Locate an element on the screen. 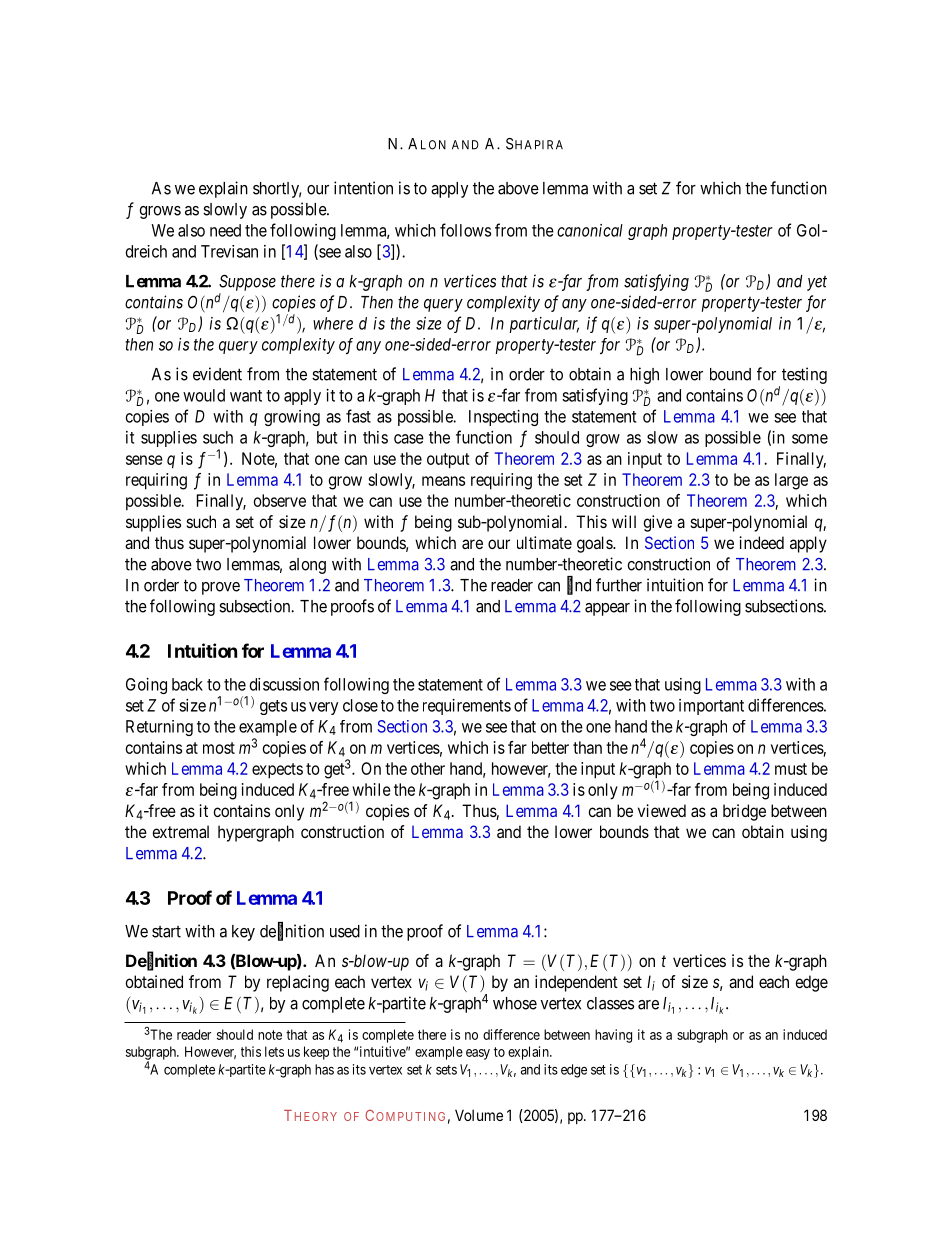  yet is located at coordinates (817, 283).
